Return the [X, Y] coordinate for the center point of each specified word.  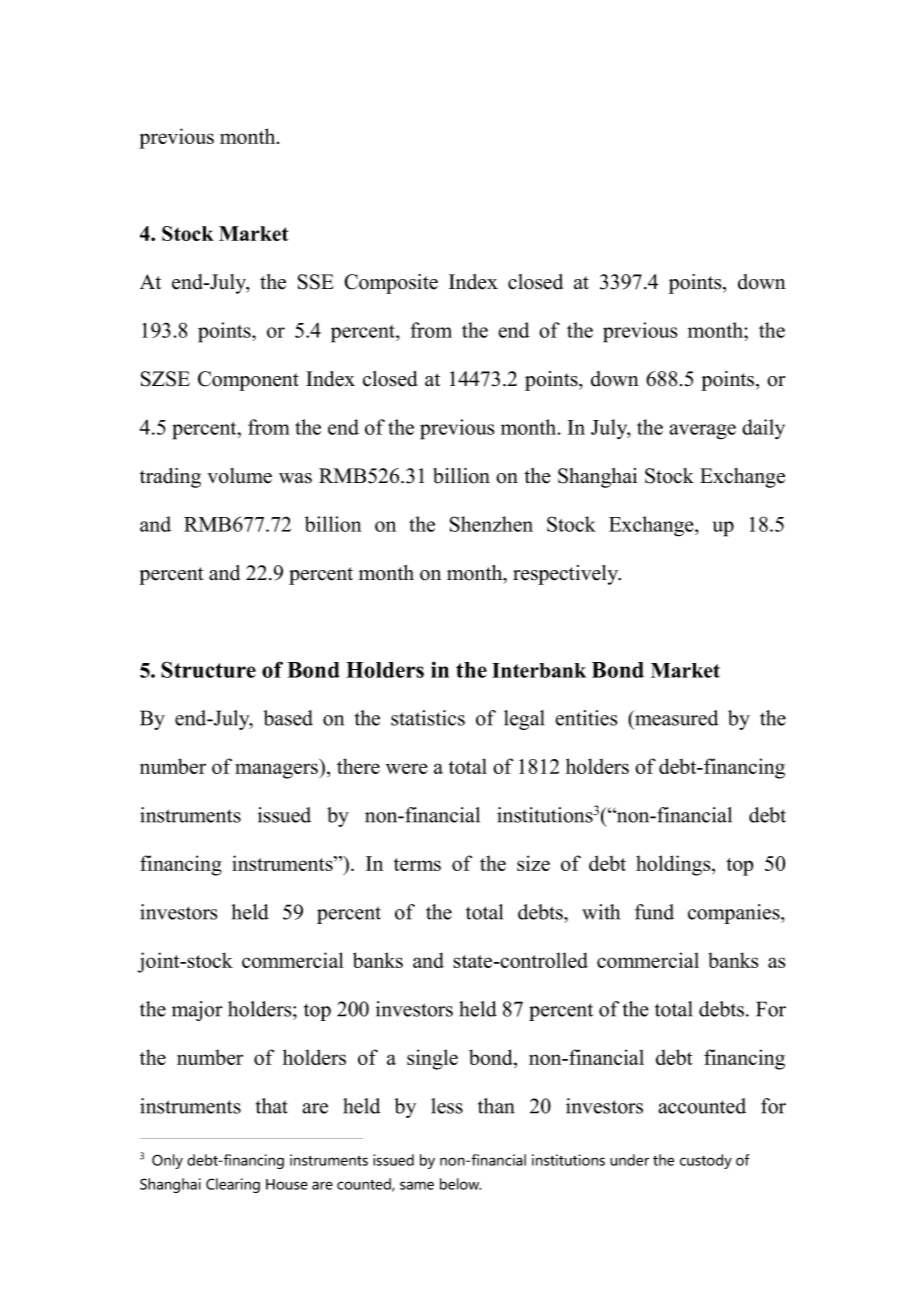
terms [417, 864]
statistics [428, 718]
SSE [316, 282]
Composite [391, 284]
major [197, 1011]
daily [763, 429]
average [702, 432]
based [288, 718]
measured [676, 718]
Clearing [233, 1185]
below [460, 1184]
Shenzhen [491, 524]
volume [239, 476]
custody [706, 1161]
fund [654, 912]
